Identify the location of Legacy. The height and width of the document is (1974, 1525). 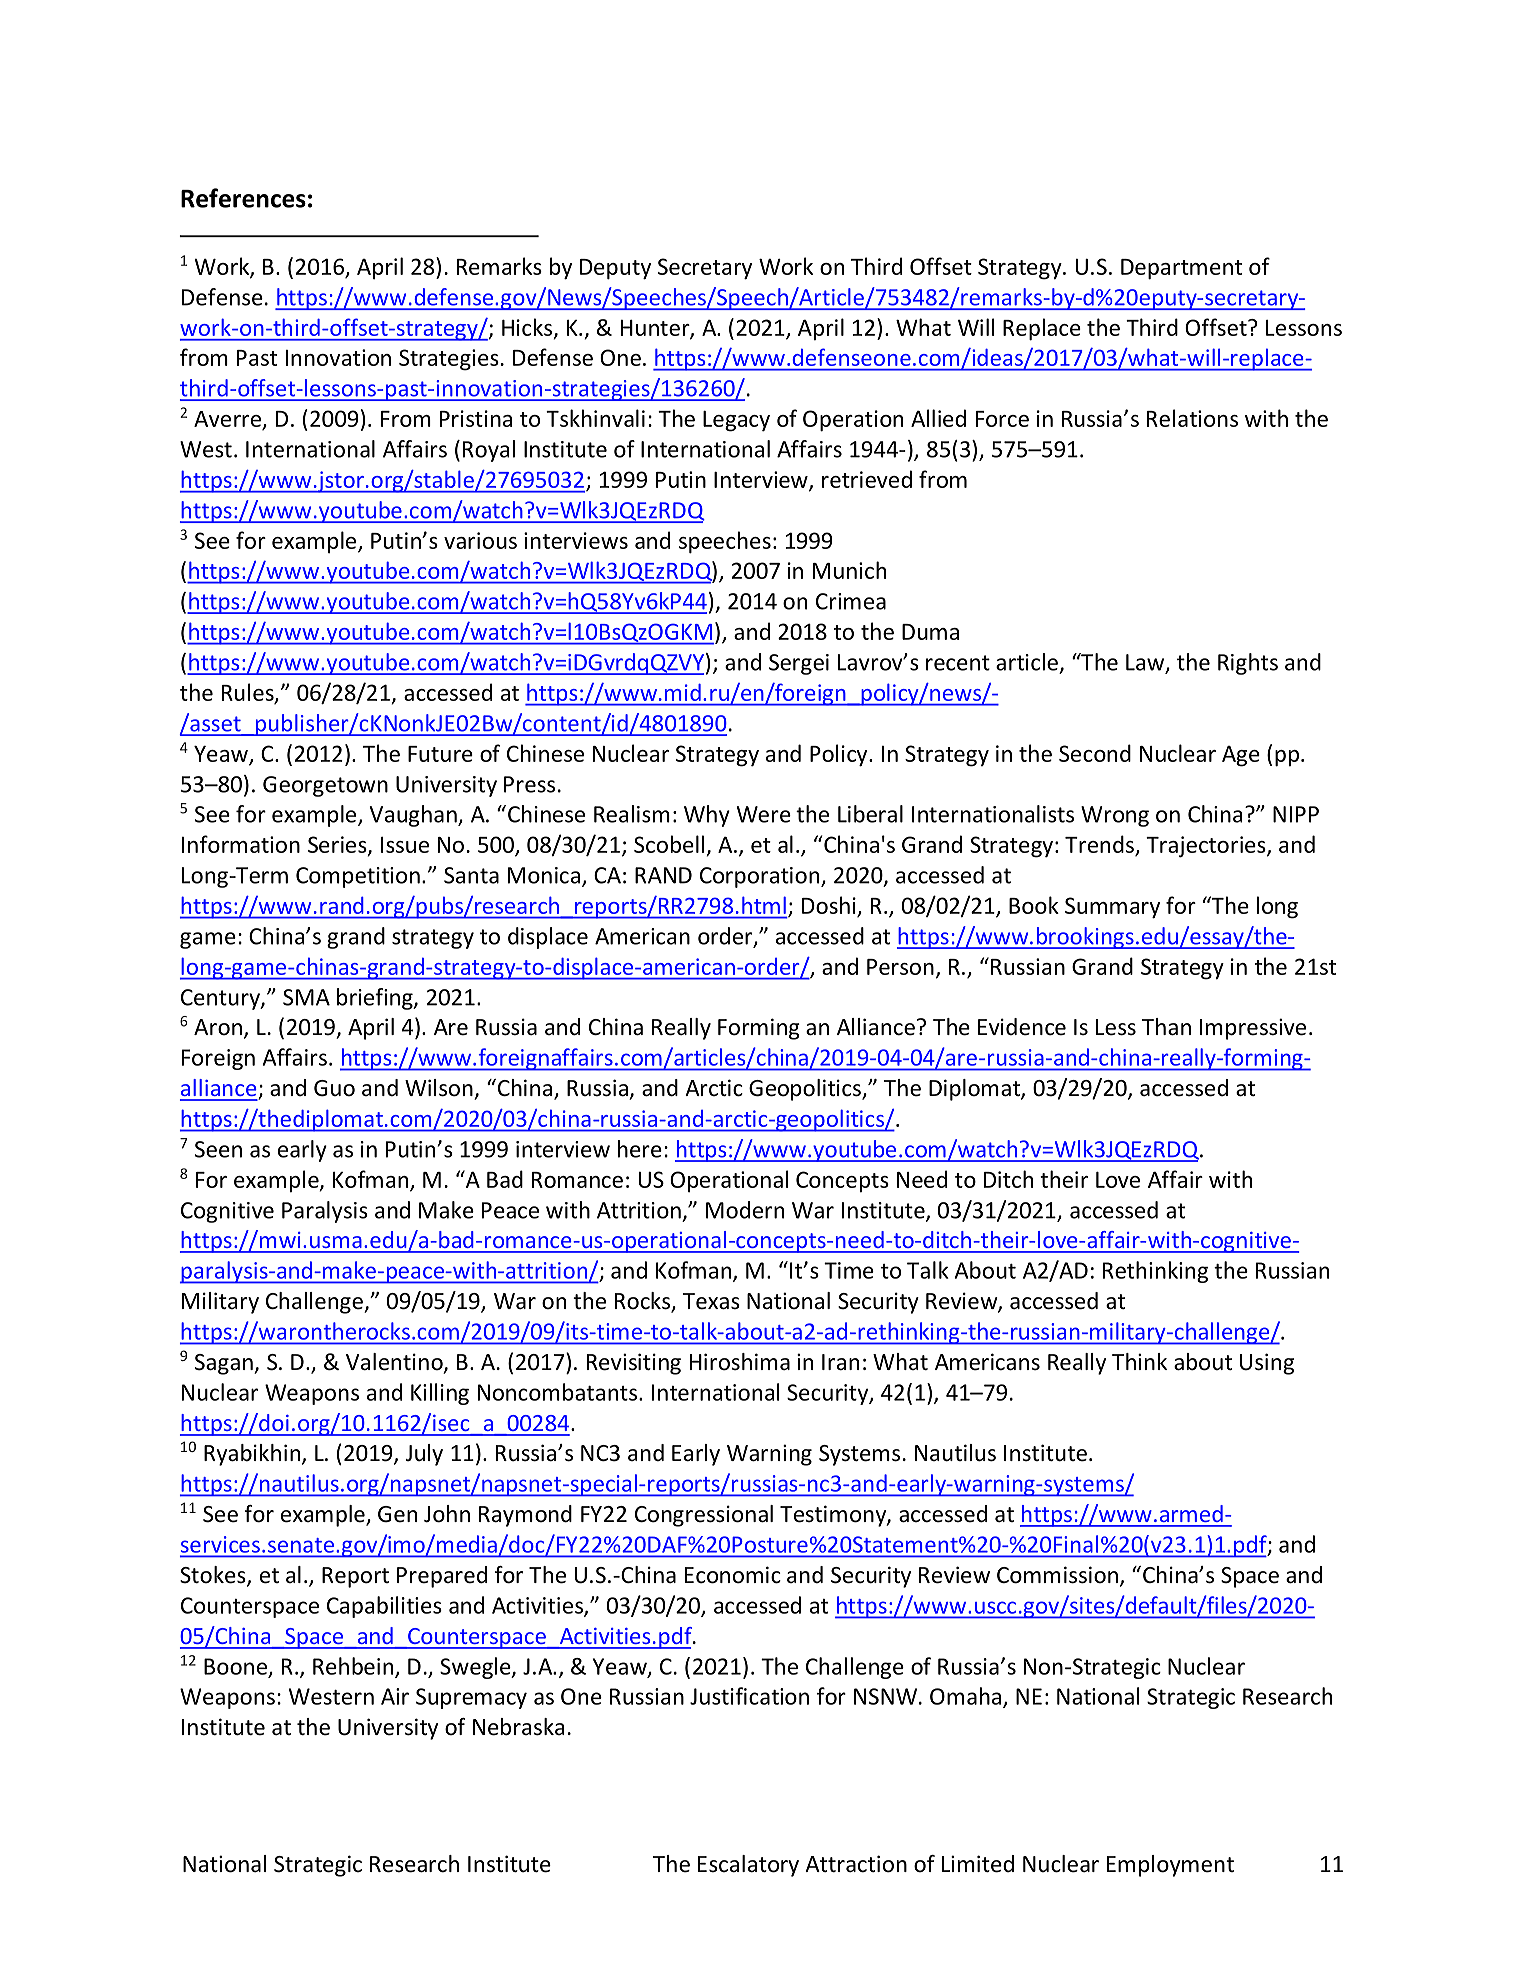
(736, 421).
